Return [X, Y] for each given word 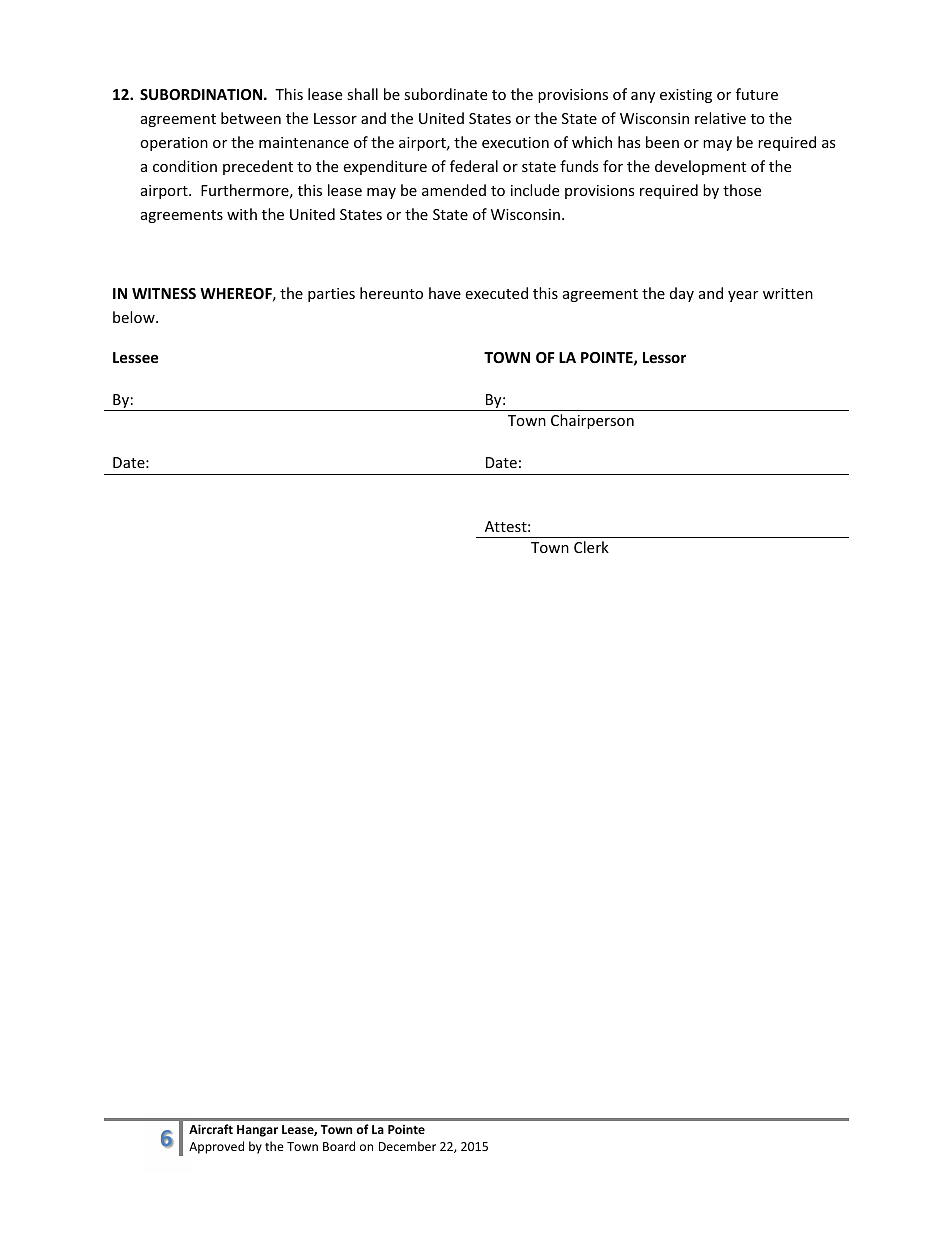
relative [720, 118]
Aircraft [211, 1129]
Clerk [591, 547]
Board [339, 1146]
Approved [216, 1147]
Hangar [257, 1131]
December [407, 1146]
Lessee [135, 357]
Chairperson [592, 421]
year [743, 296]
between [251, 118]
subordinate [445, 94]
